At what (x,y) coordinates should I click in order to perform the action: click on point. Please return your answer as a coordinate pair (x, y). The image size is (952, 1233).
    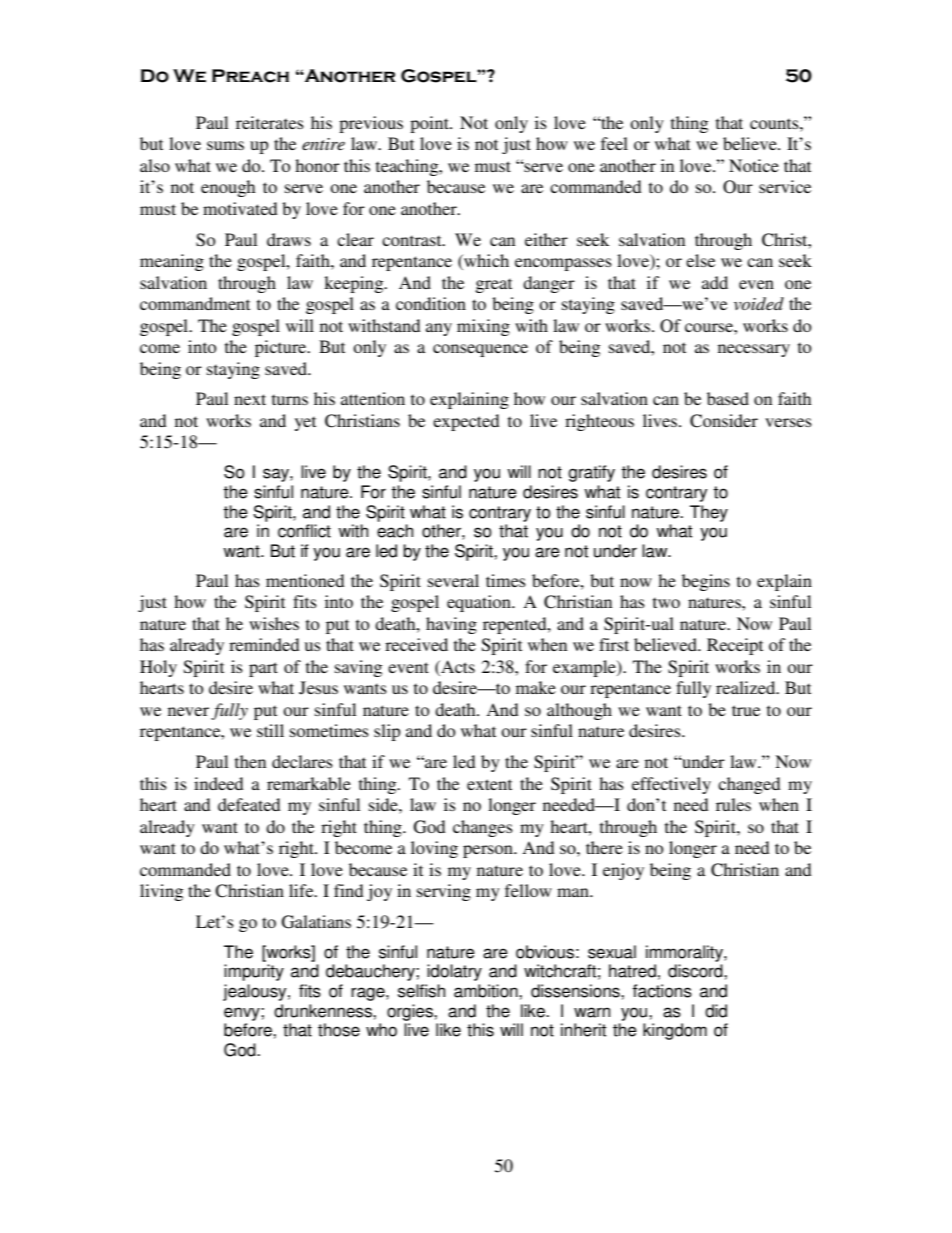
    Looking at the image, I should click on (430, 124).
